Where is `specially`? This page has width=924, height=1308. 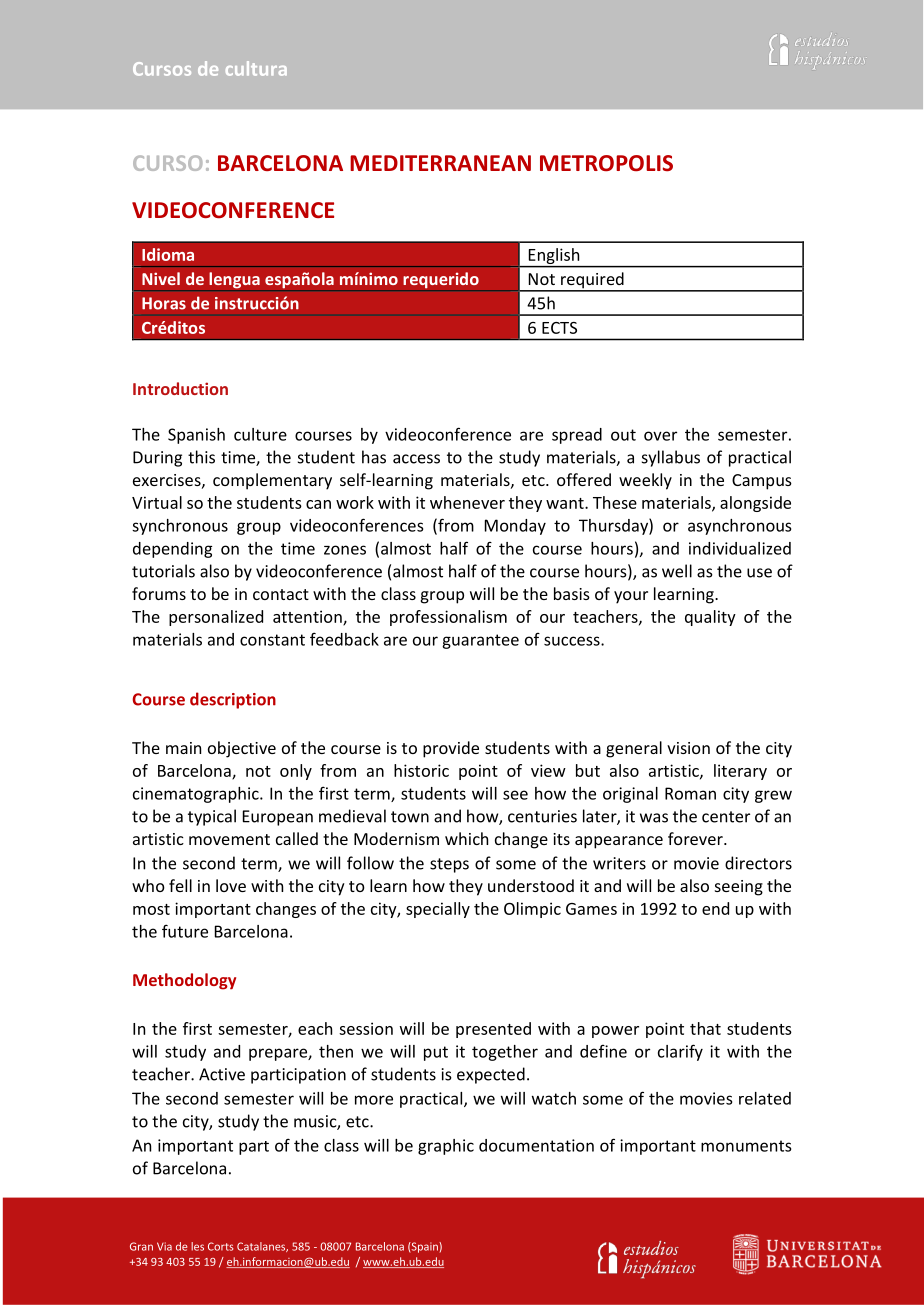
specially is located at coordinates (438, 910).
